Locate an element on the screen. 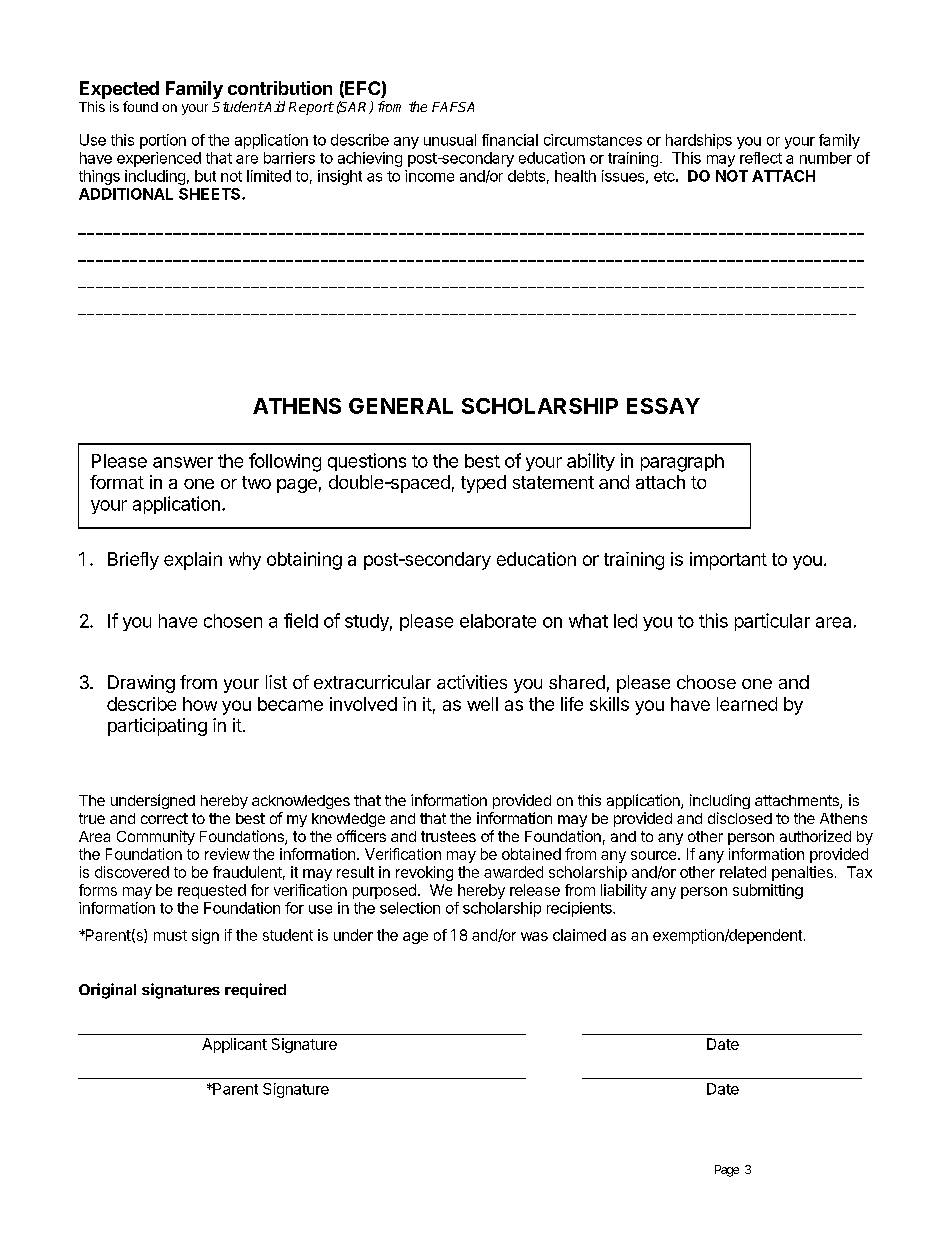 This screenshot has height=1233, width=952. how is located at coordinates (200, 704).
